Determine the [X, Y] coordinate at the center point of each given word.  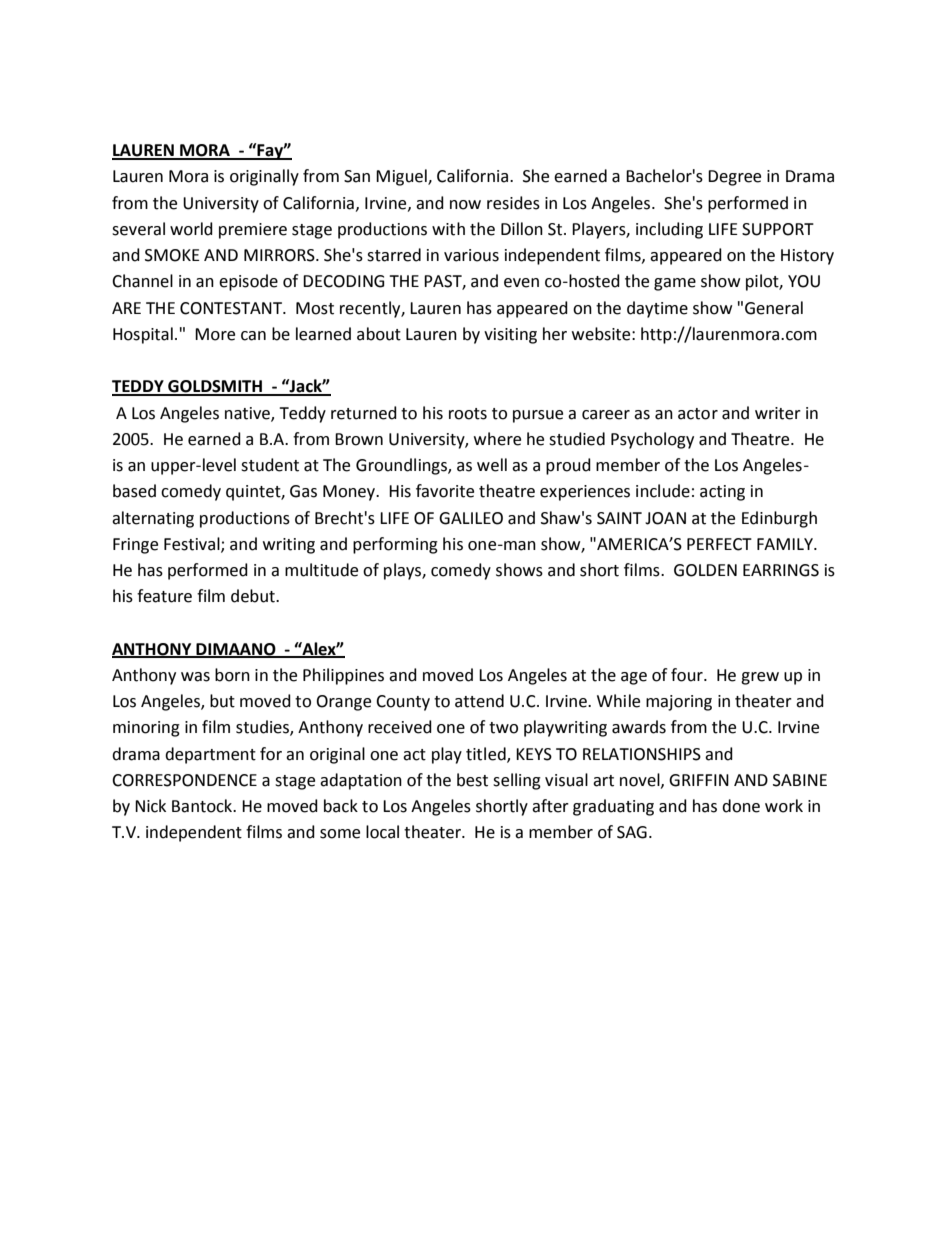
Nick [150, 806]
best [472, 780]
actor [698, 414]
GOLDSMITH [215, 387]
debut [254, 596]
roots [468, 414]
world [191, 229]
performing [395, 545]
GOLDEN [705, 570]
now [465, 205]
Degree [734, 178]
